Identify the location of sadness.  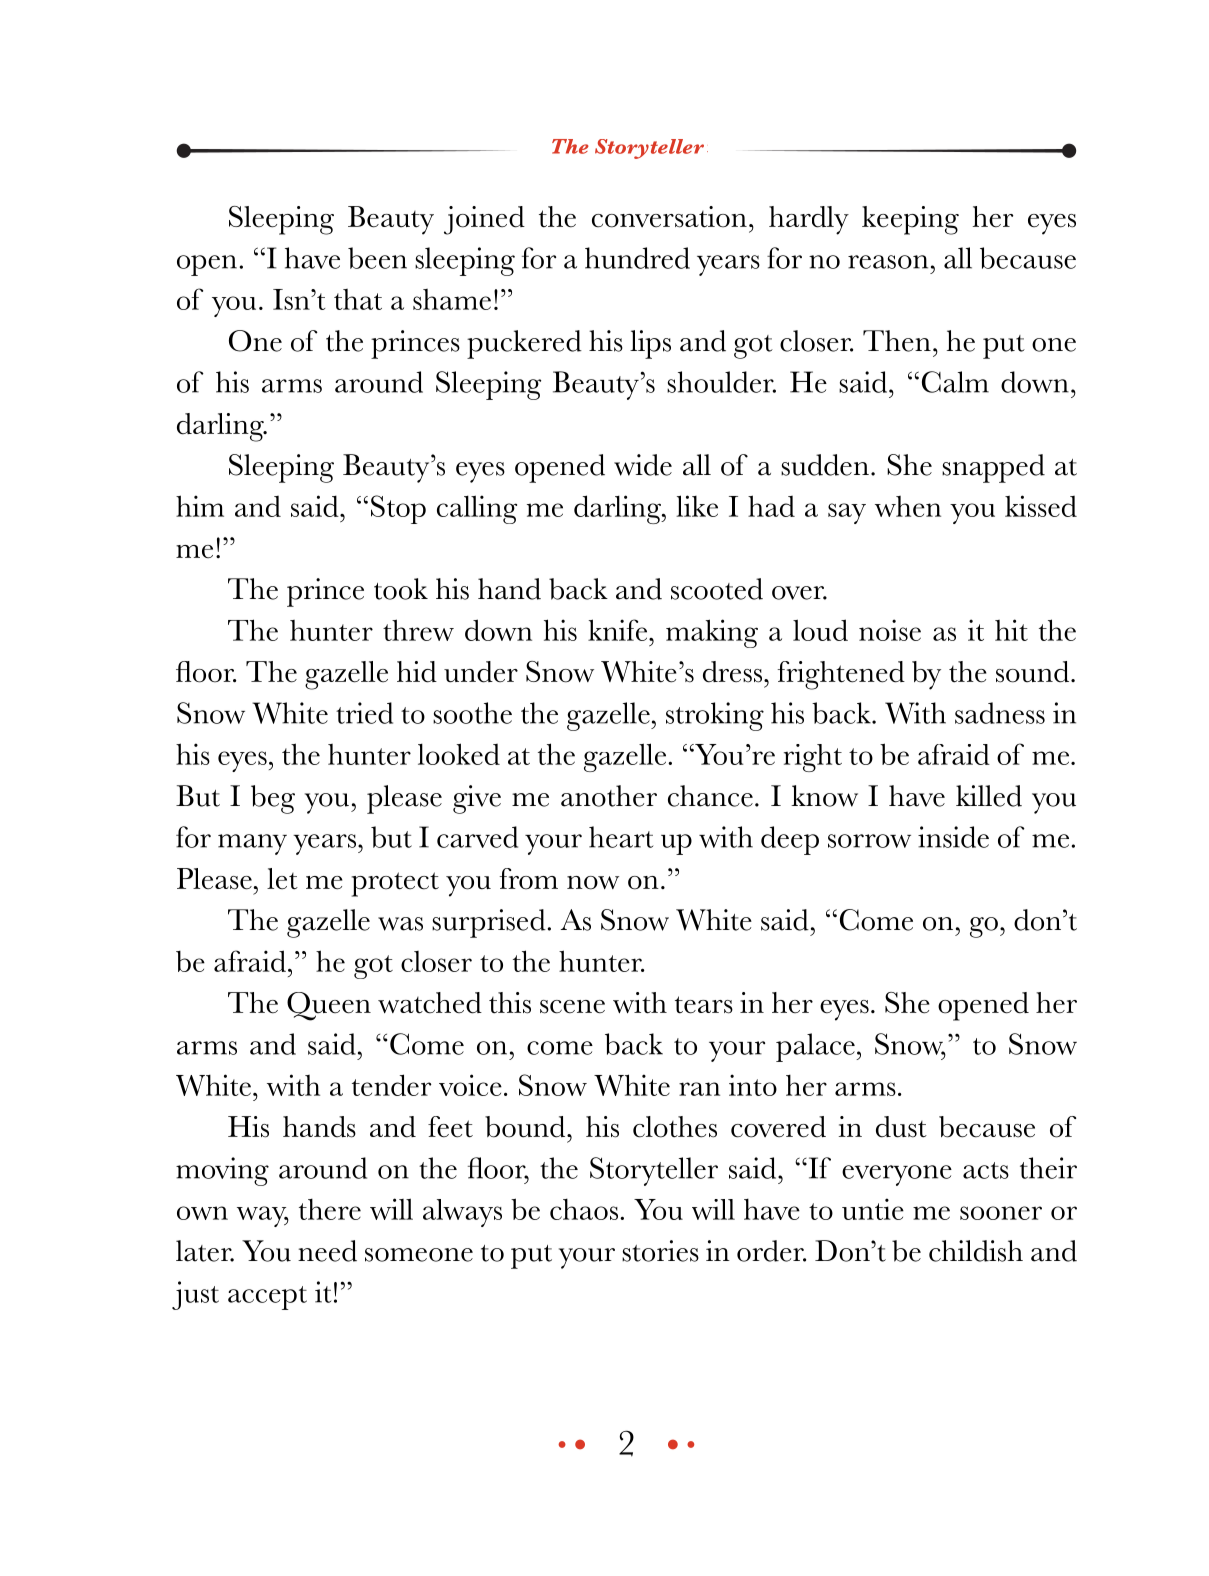
(1000, 713).
